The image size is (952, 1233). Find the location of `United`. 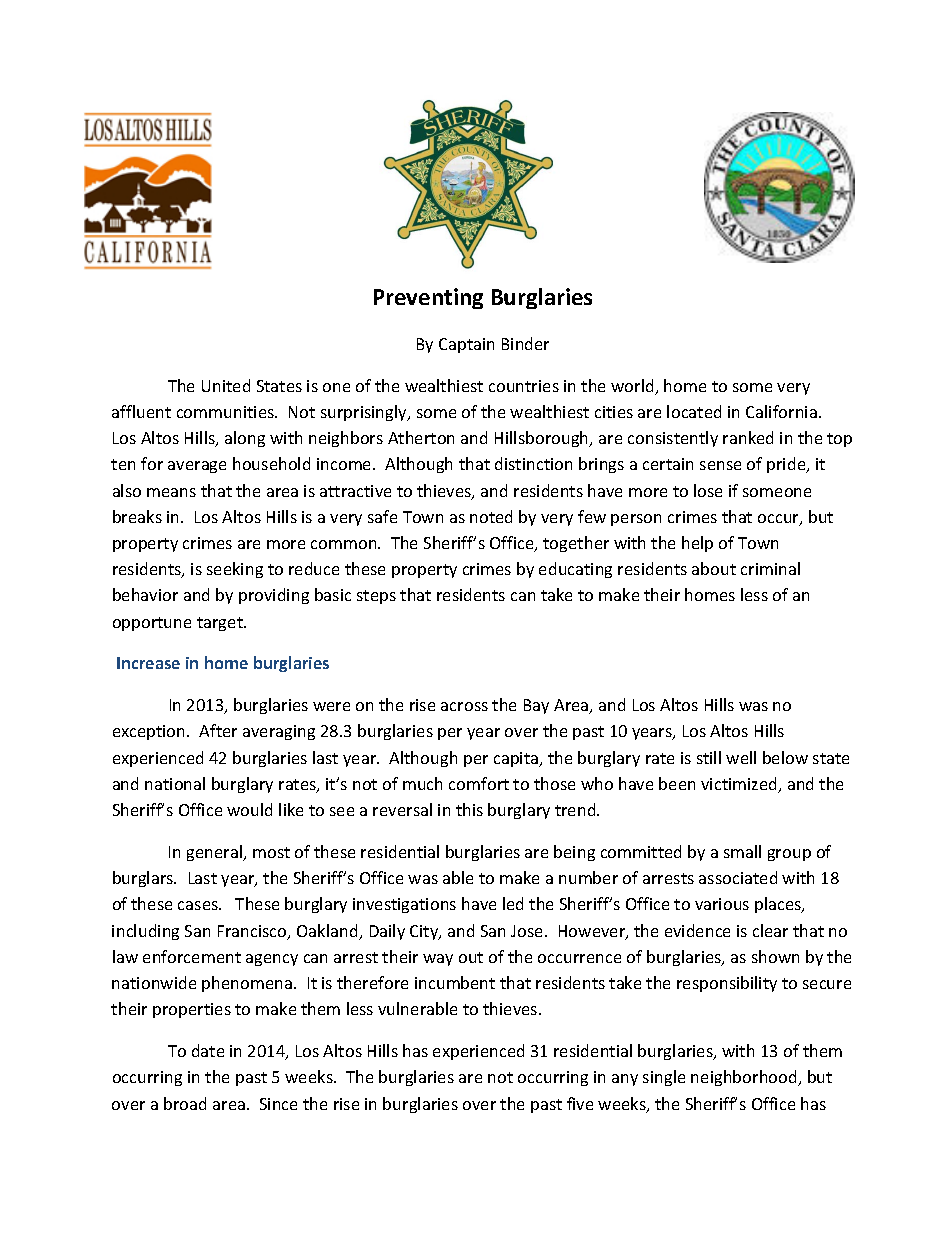

United is located at coordinates (226, 385).
